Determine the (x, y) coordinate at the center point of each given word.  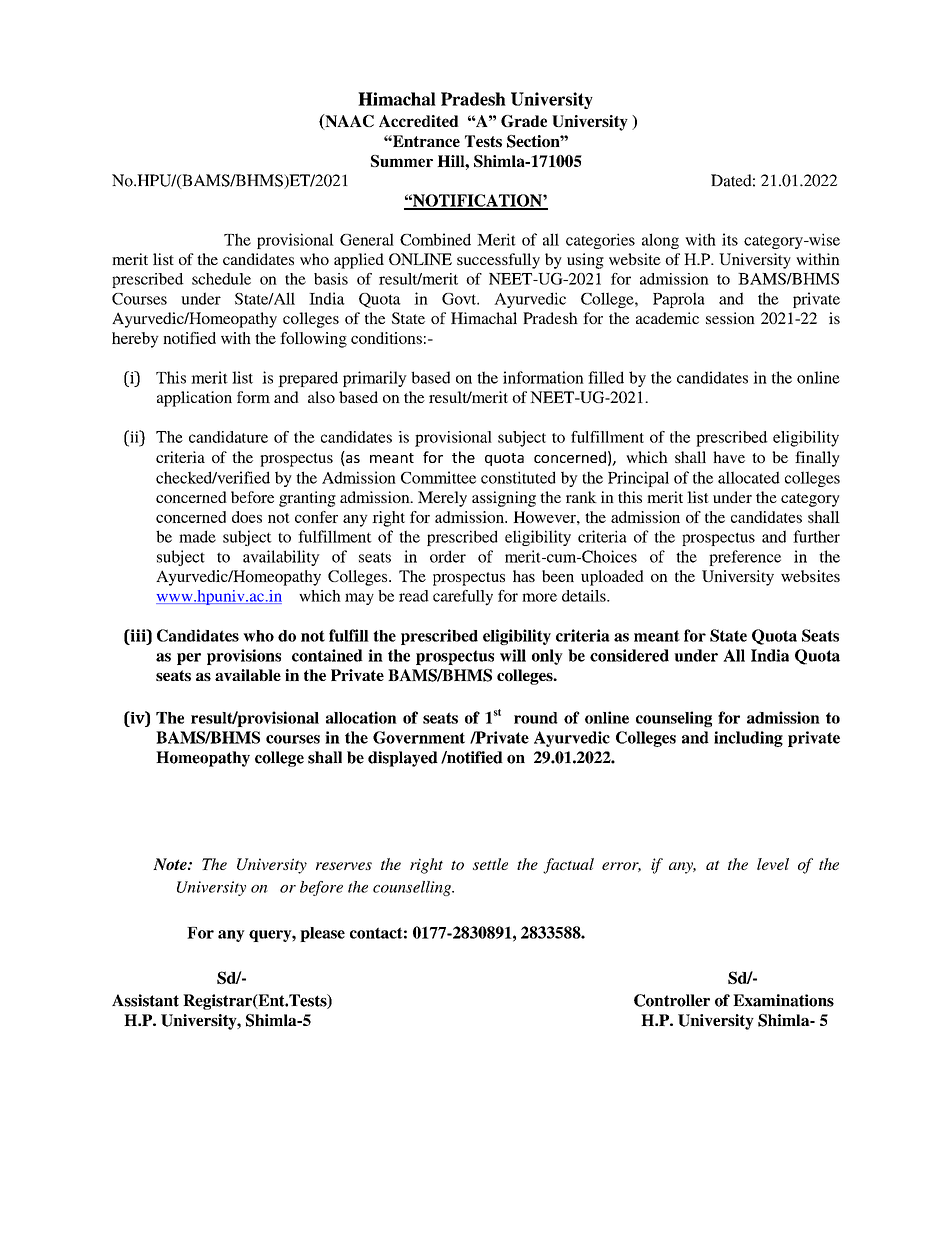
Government (419, 737)
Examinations (783, 1000)
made (197, 536)
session (730, 318)
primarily (375, 379)
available (248, 675)
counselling (413, 888)
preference (745, 558)
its (730, 239)
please (322, 934)
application (194, 399)
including (748, 739)
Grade (524, 121)
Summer (402, 161)
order (448, 556)
